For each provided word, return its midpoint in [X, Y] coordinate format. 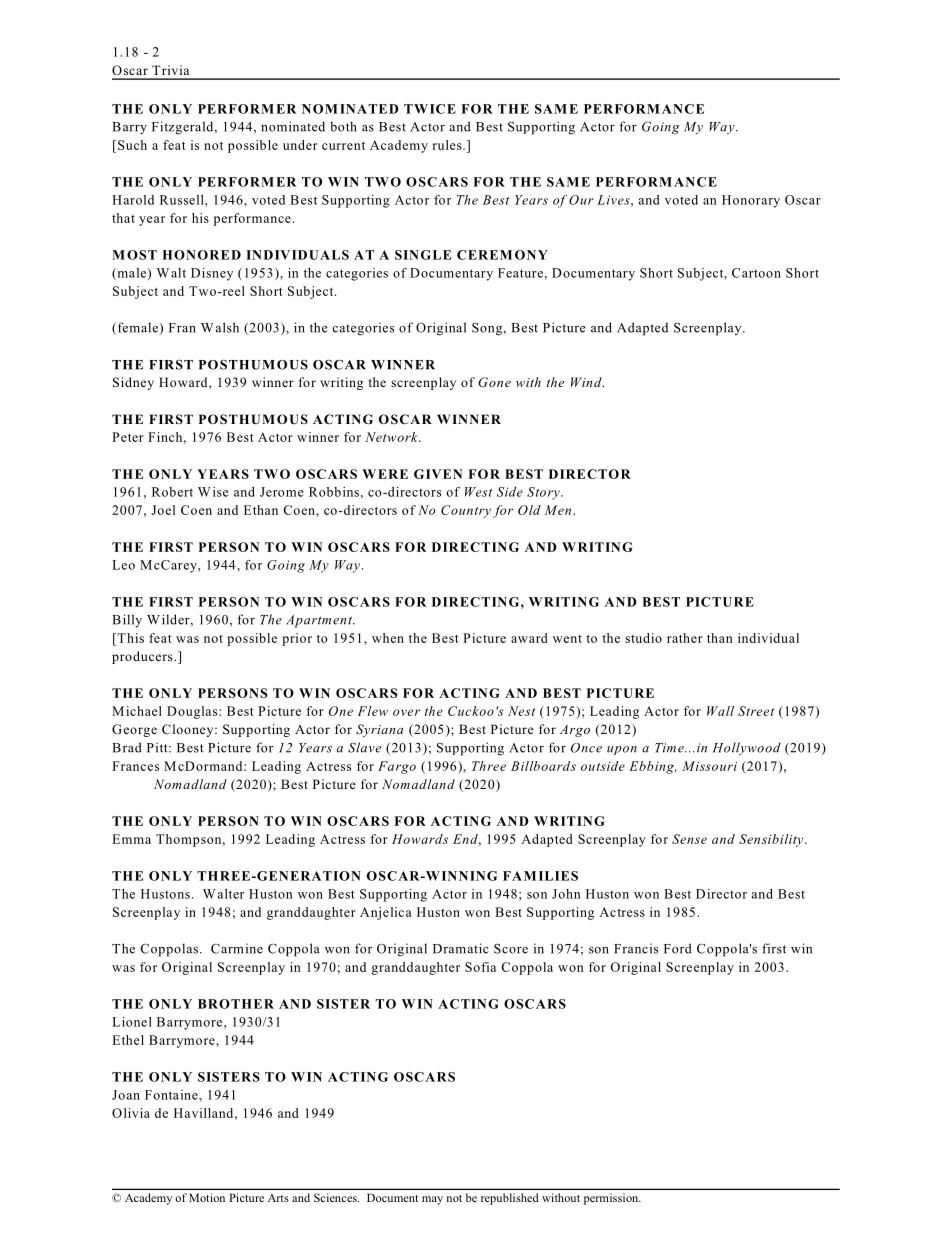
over [406, 712]
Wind [587, 382]
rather [685, 638]
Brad [127, 747]
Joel [163, 510]
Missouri [709, 766]
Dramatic [461, 948]
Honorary [751, 201]
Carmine [237, 948]
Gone [494, 382]
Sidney [133, 383]
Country [466, 511]
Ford [678, 948]
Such [132, 145]
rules [448, 145]
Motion [207, 1197]
